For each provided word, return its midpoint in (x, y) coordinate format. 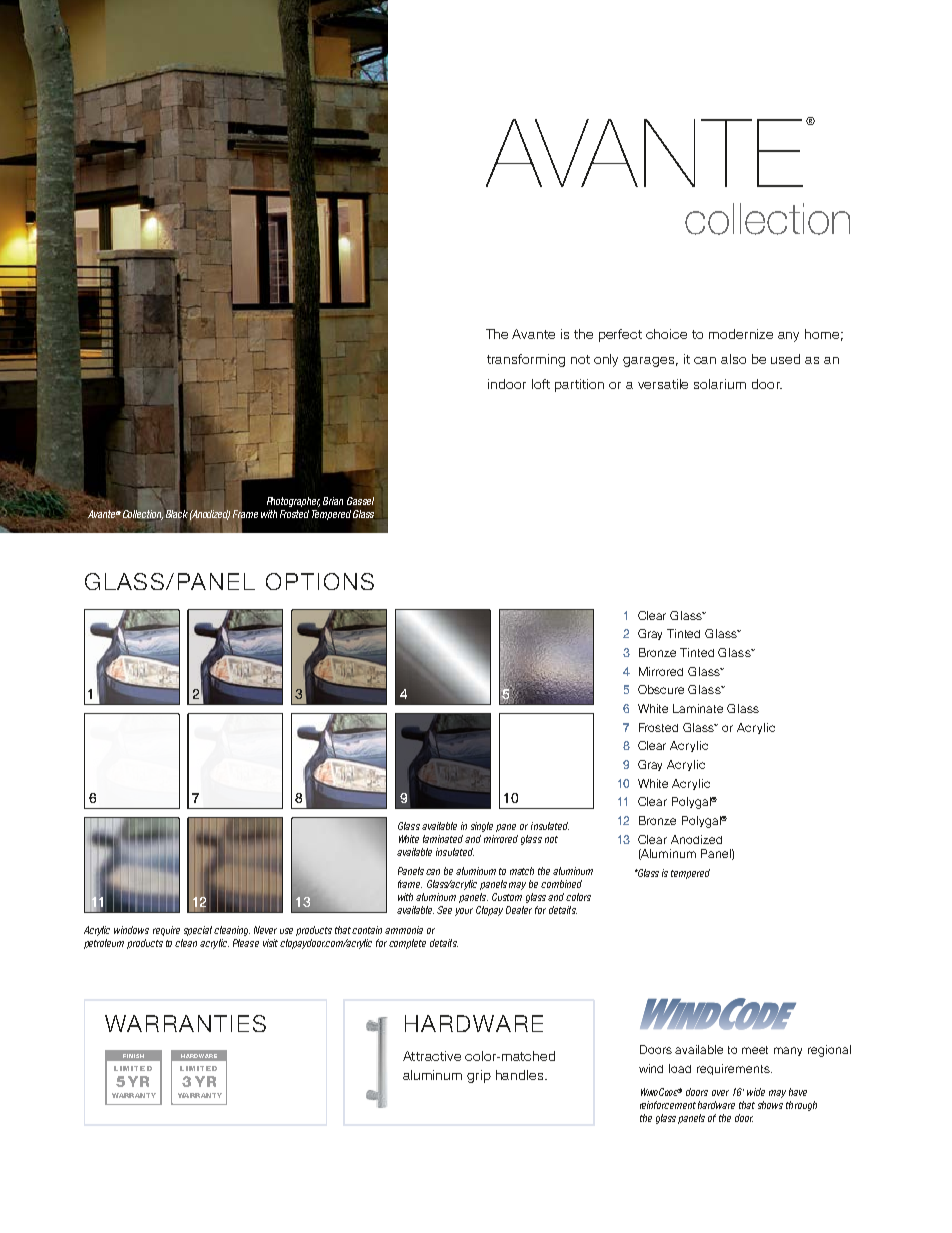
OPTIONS (320, 581)
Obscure (661, 689)
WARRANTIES (185, 1023)
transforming (526, 360)
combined (561, 884)
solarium (720, 384)
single (482, 827)
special (198, 931)
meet (755, 1050)
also (733, 359)
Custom (507, 897)
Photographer (293, 502)
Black (177, 514)
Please (246, 943)
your (464, 912)
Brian (333, 501)
